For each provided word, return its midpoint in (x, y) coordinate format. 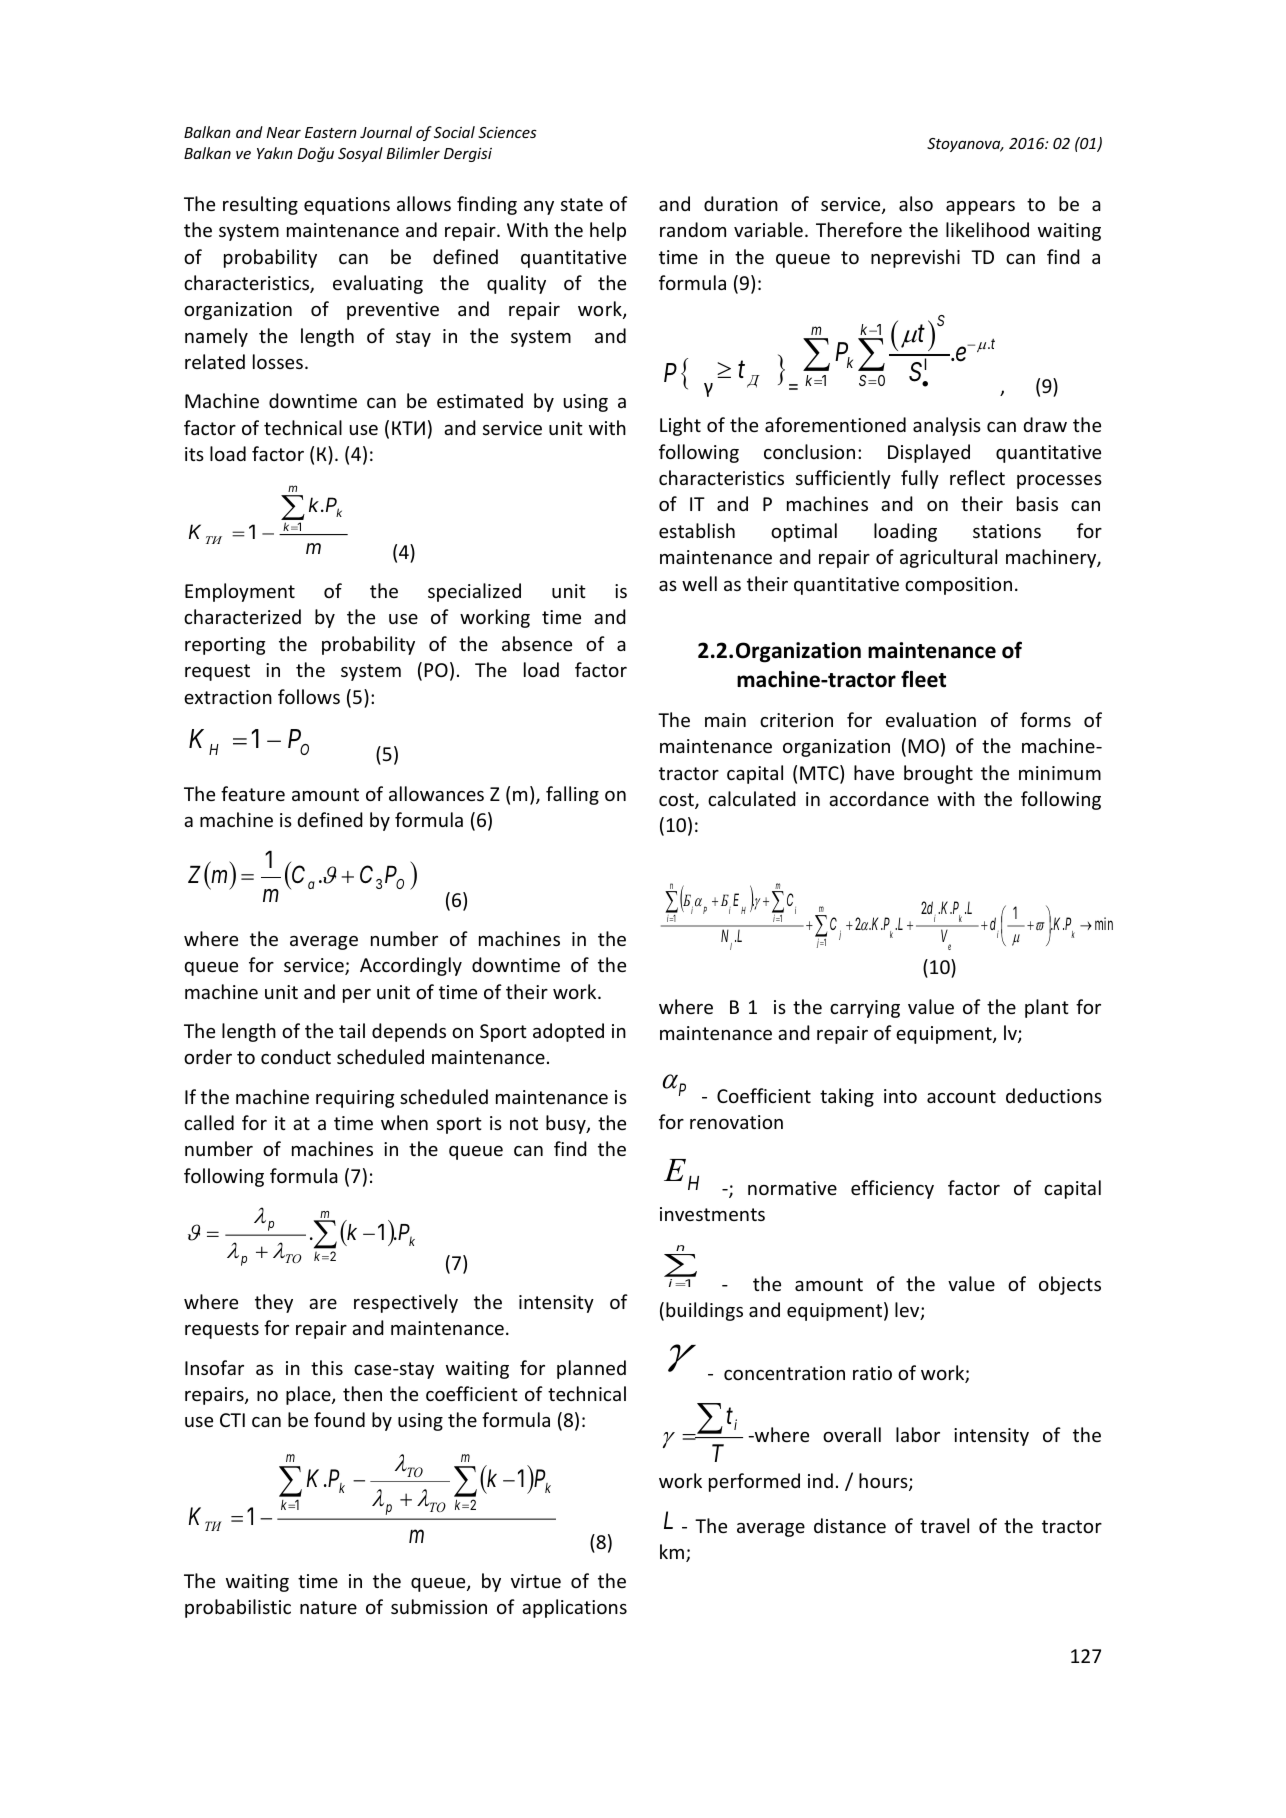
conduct (296, 1056)
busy (567, 1124)
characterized (242, 616)
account (961, 1096)
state (582, 204)
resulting (260, 205)
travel (944, 1525)
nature (328, 1607)
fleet (923, 679)
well (699, 583)
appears (980, 208)
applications (574, 1608)
